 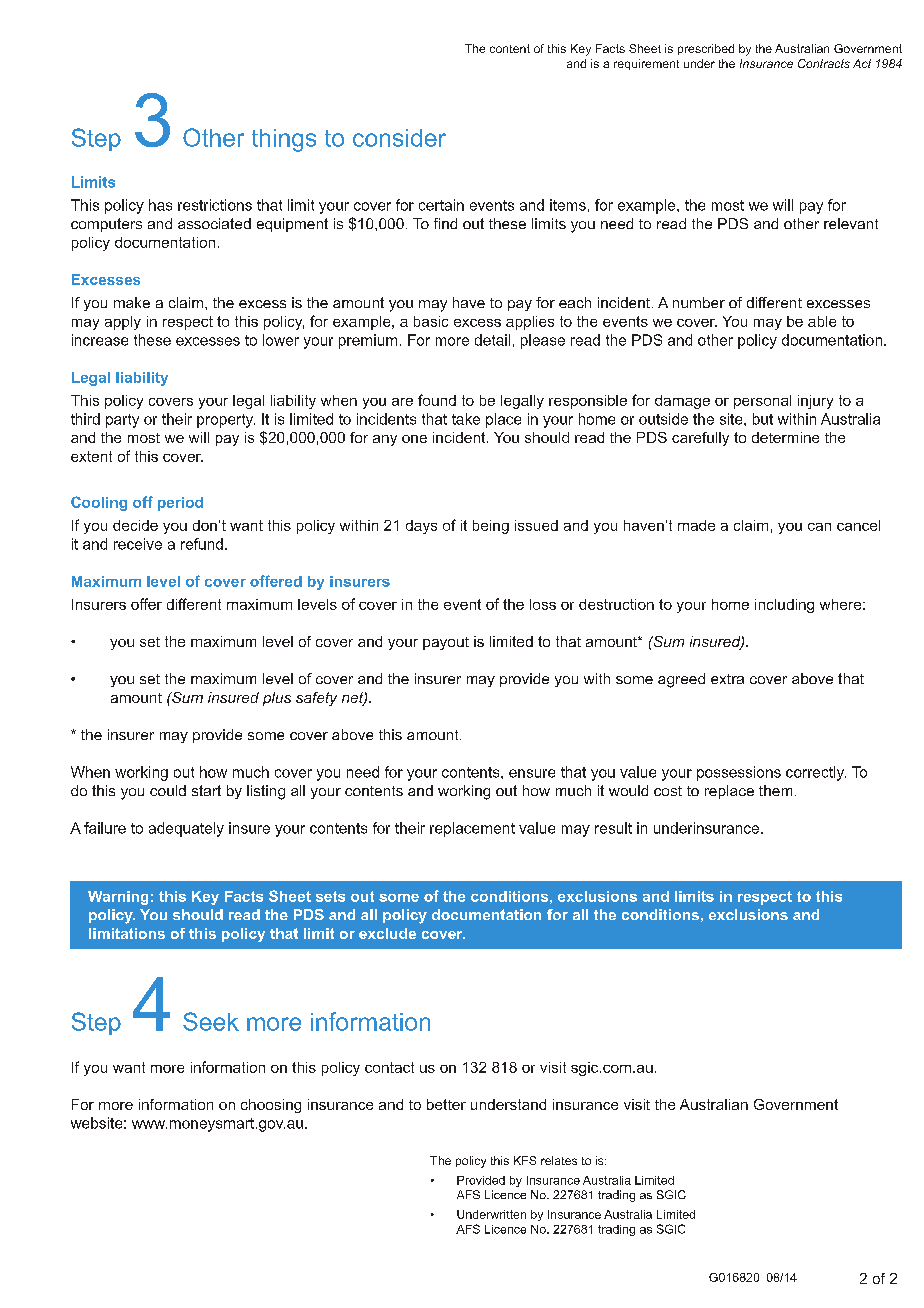 What do you see at coordinates (446, 643) in the image?
I see `payout` at bounding box center [446, 643].
